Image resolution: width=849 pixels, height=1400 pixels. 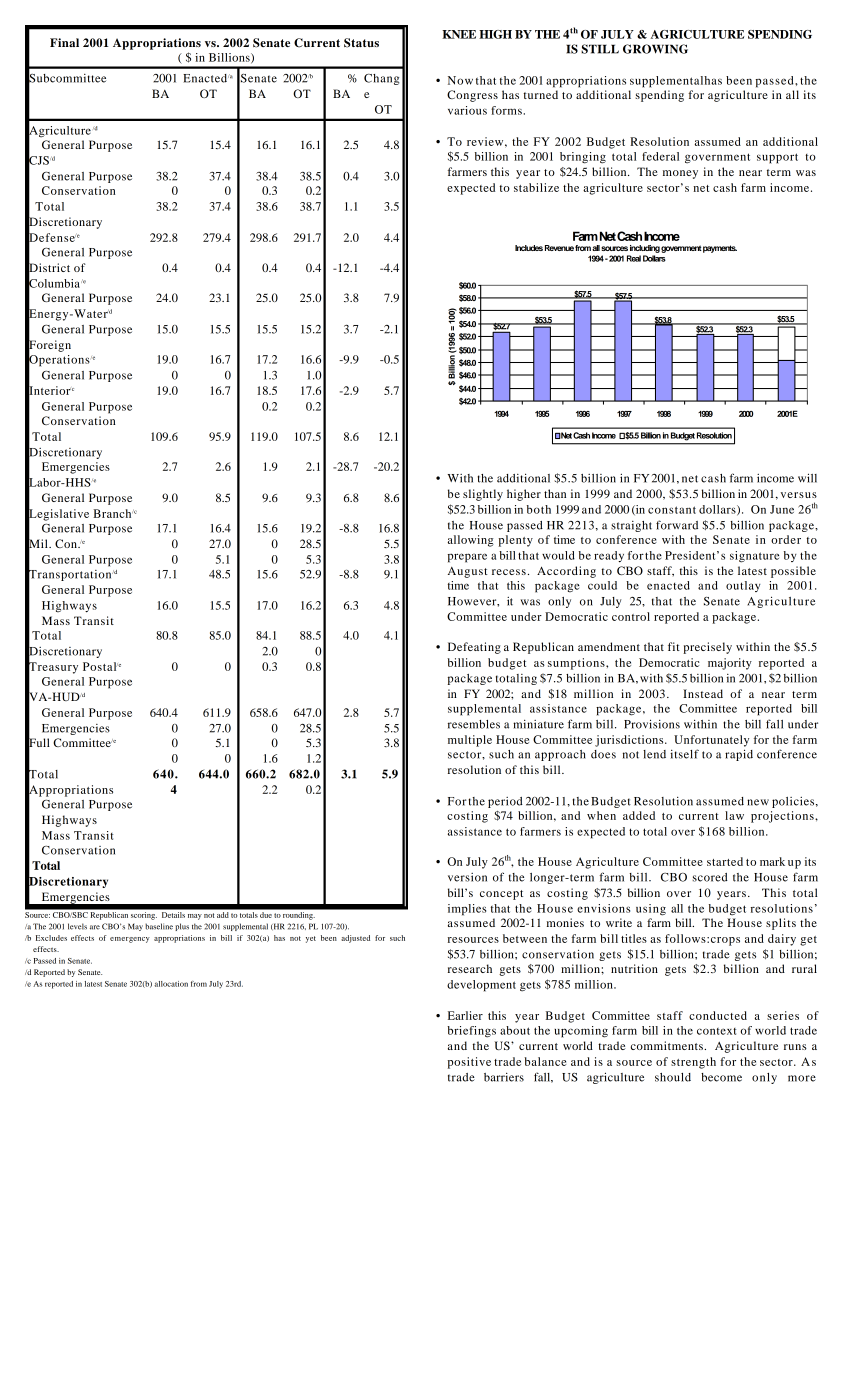 I want to click on positive, so click(x=469, y=1063).
